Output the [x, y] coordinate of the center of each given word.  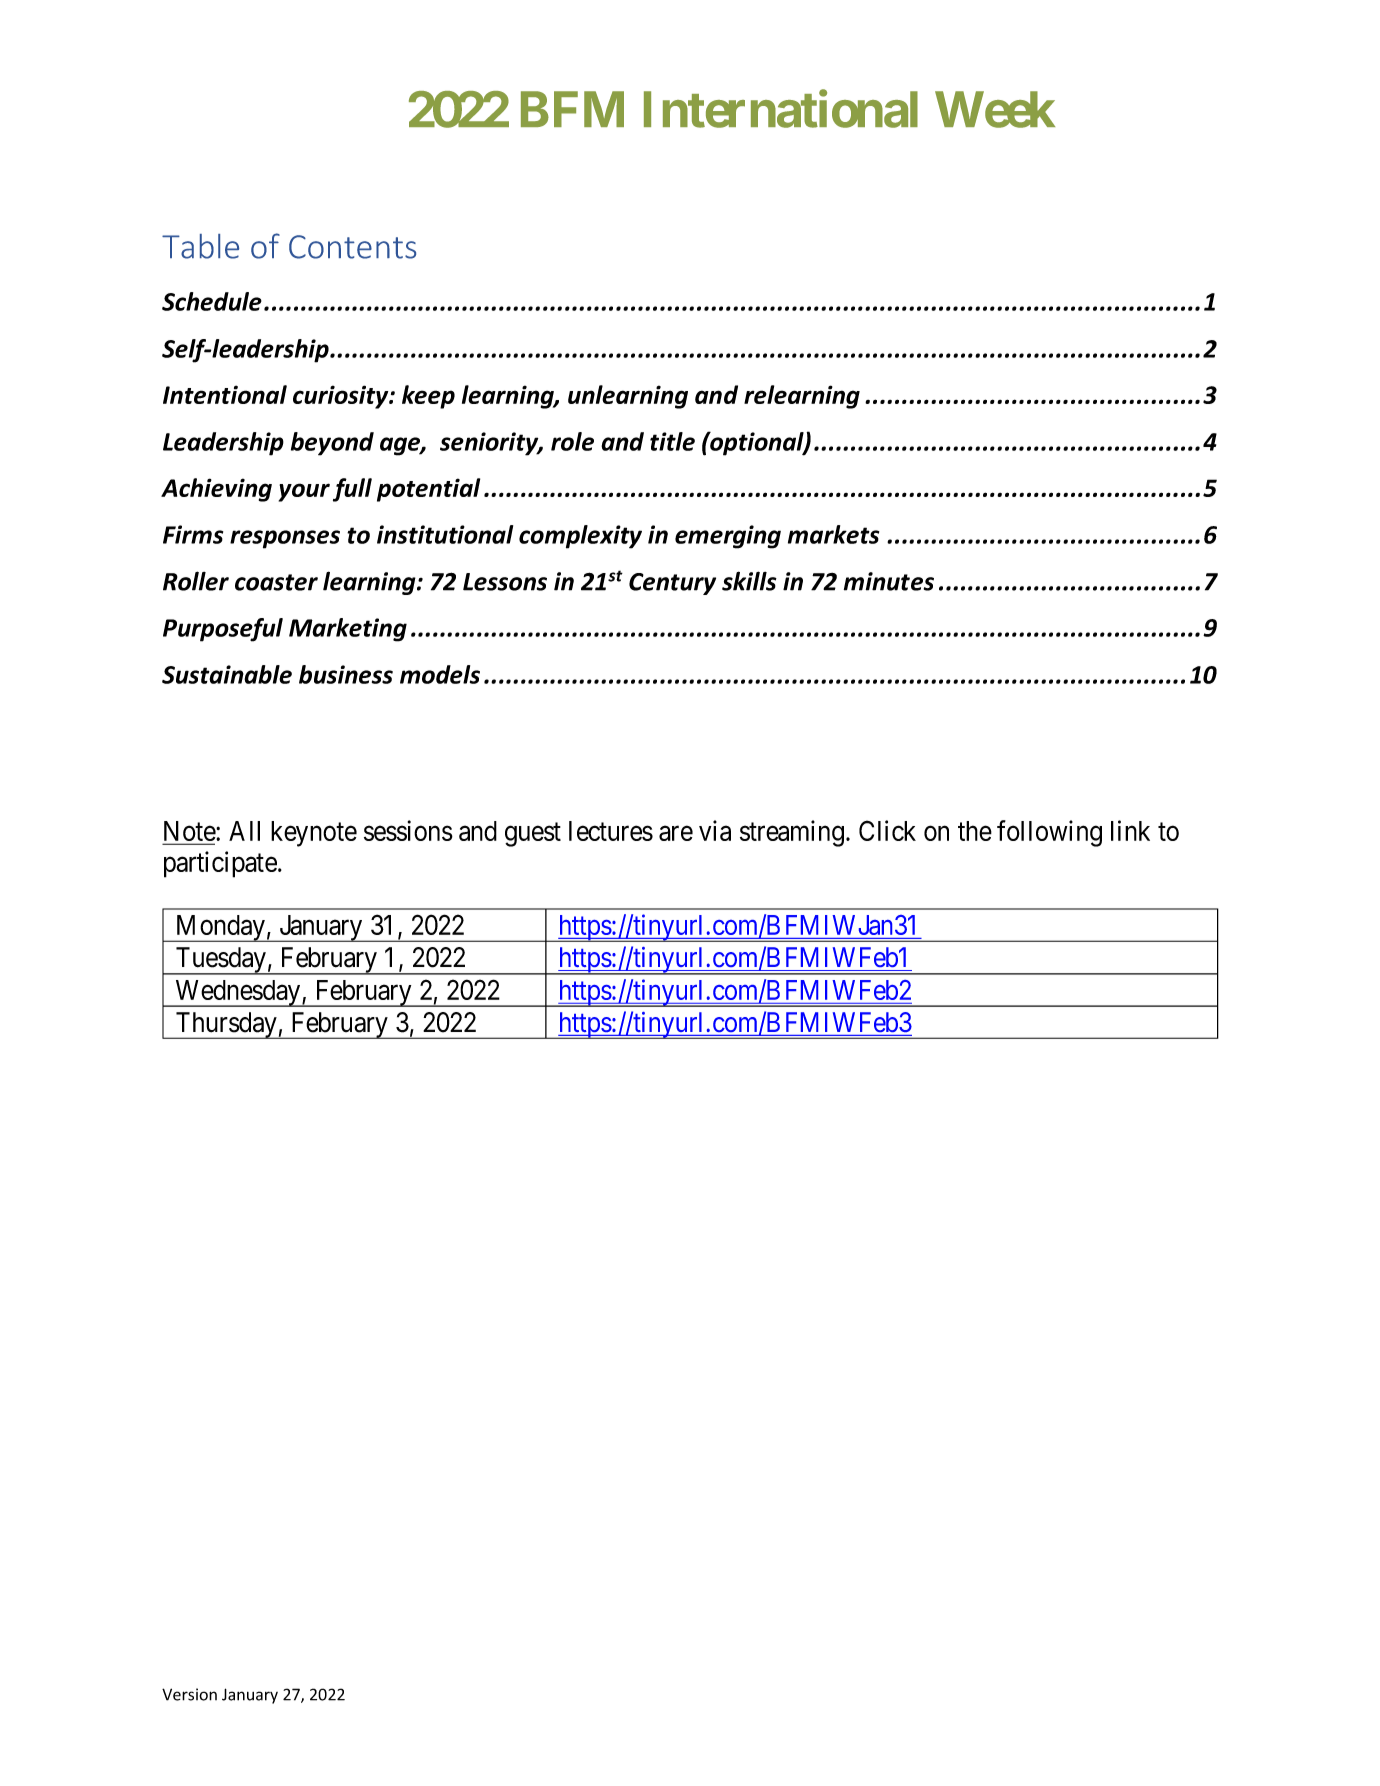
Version [189, 1694]
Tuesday [220, 961]
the [975, 831]
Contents [352, 247]
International [781, 109]
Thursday [226, 1025]
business [346, 674]
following [1049, 833]
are [676, 833]
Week [995, 109]
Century [672, 584]
